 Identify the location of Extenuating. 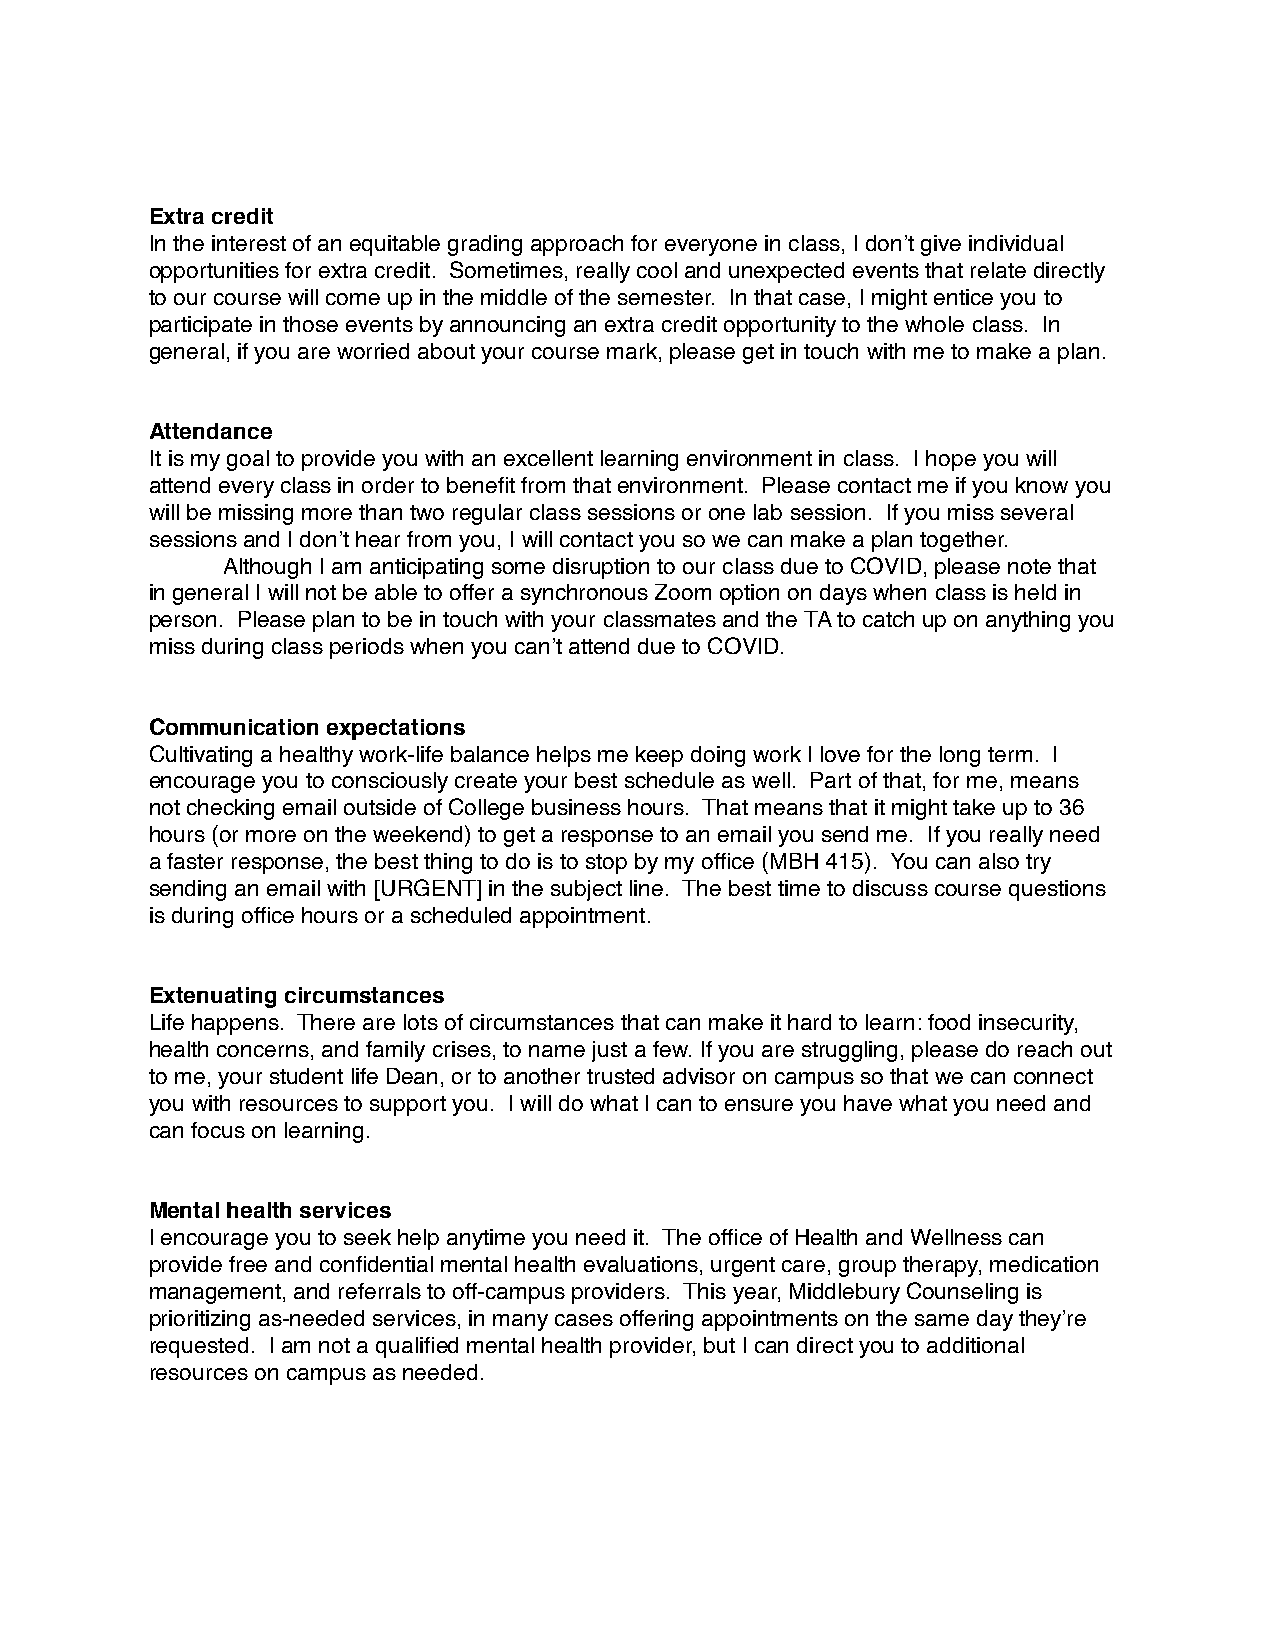
(213, 997).
